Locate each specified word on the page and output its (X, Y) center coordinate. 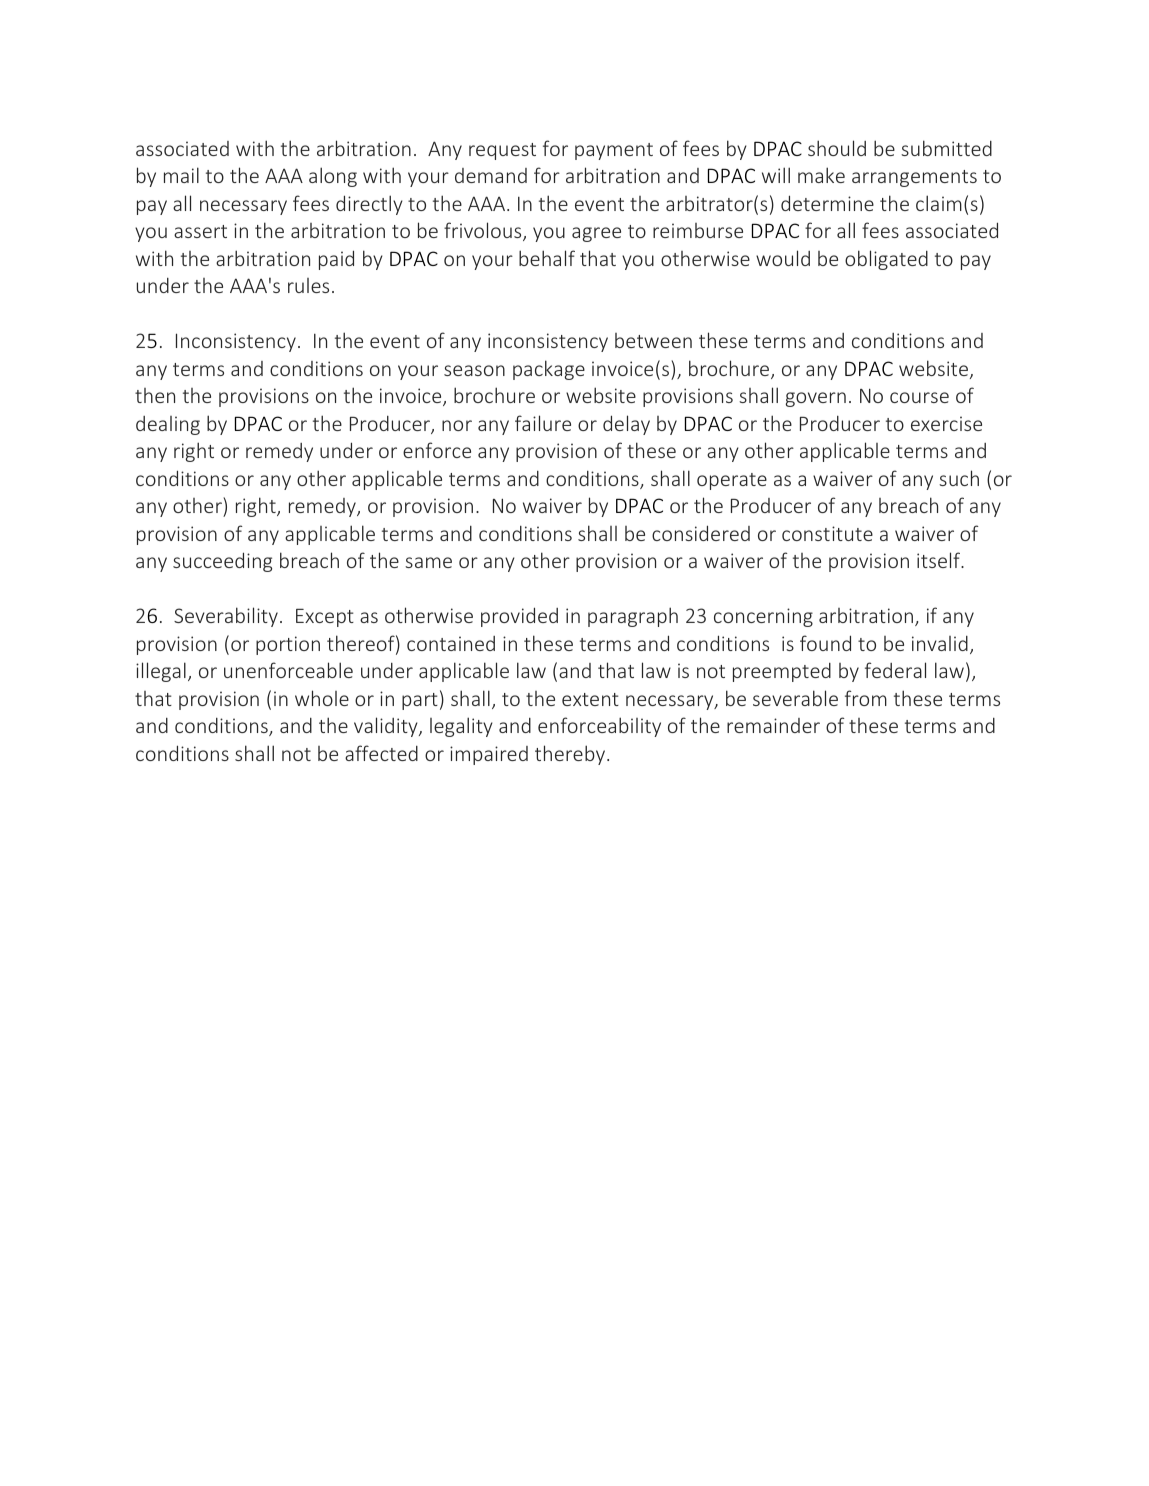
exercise (946, 423)
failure (543, 423)
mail (181, 175)
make (821, 175)
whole (322, 698)
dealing (168, 425)
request (502, 151)
